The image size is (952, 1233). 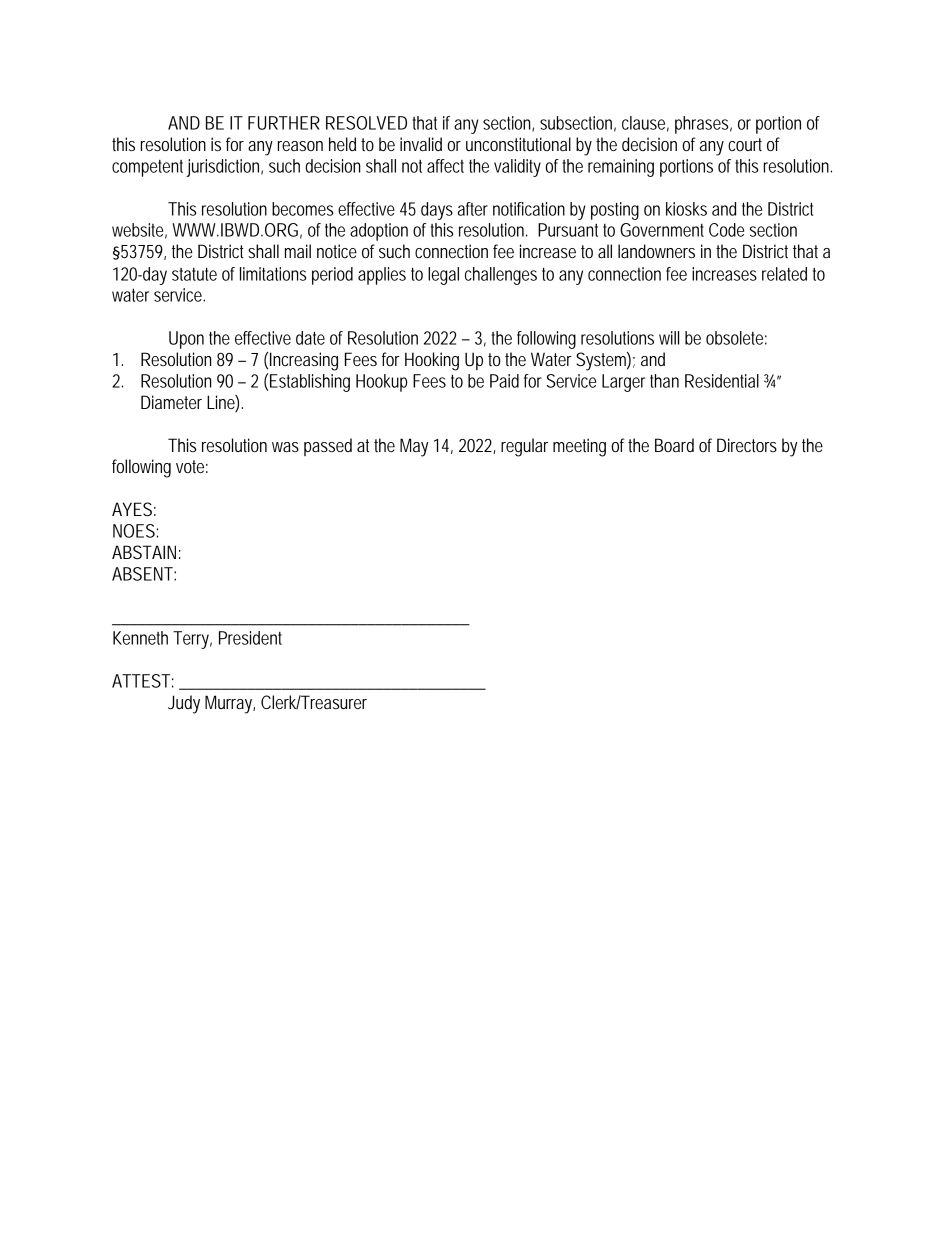 What do you see at coordinates (703, 125) in the screenshot?
I see `phrases` at bounding box center [703, 125].
